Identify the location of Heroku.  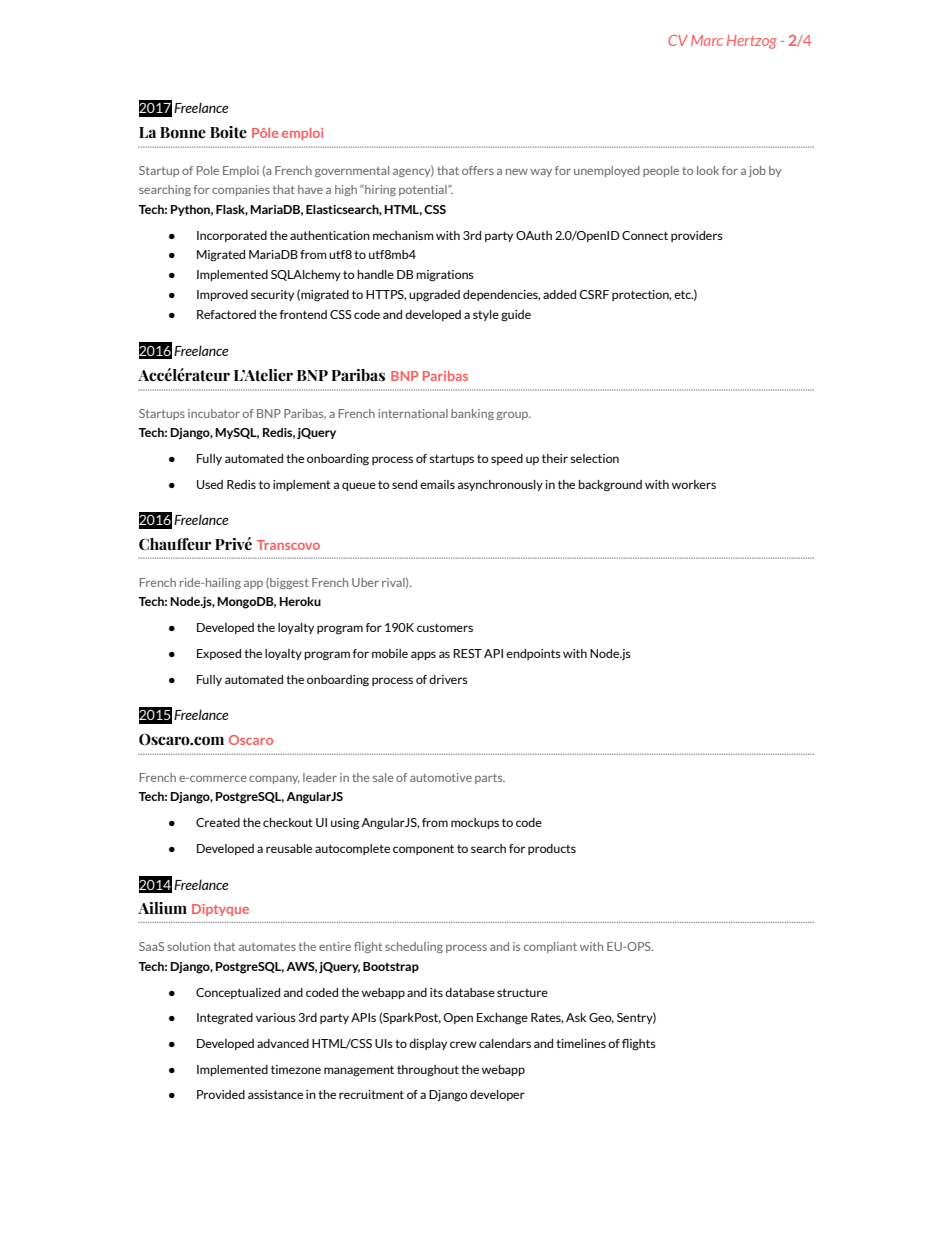
(300, 601).
